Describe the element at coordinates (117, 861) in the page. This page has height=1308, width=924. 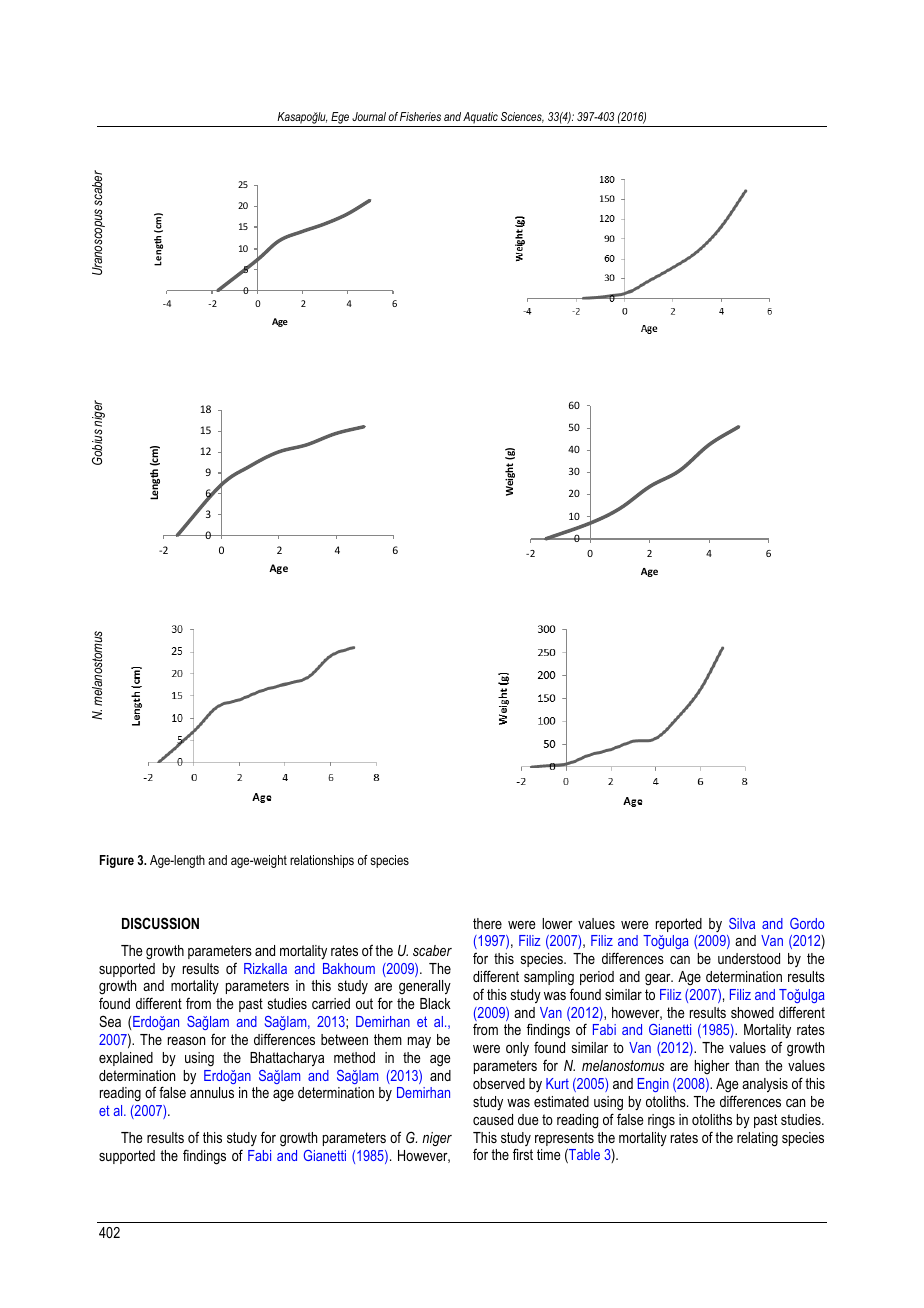
I see `Figure` at that location.
